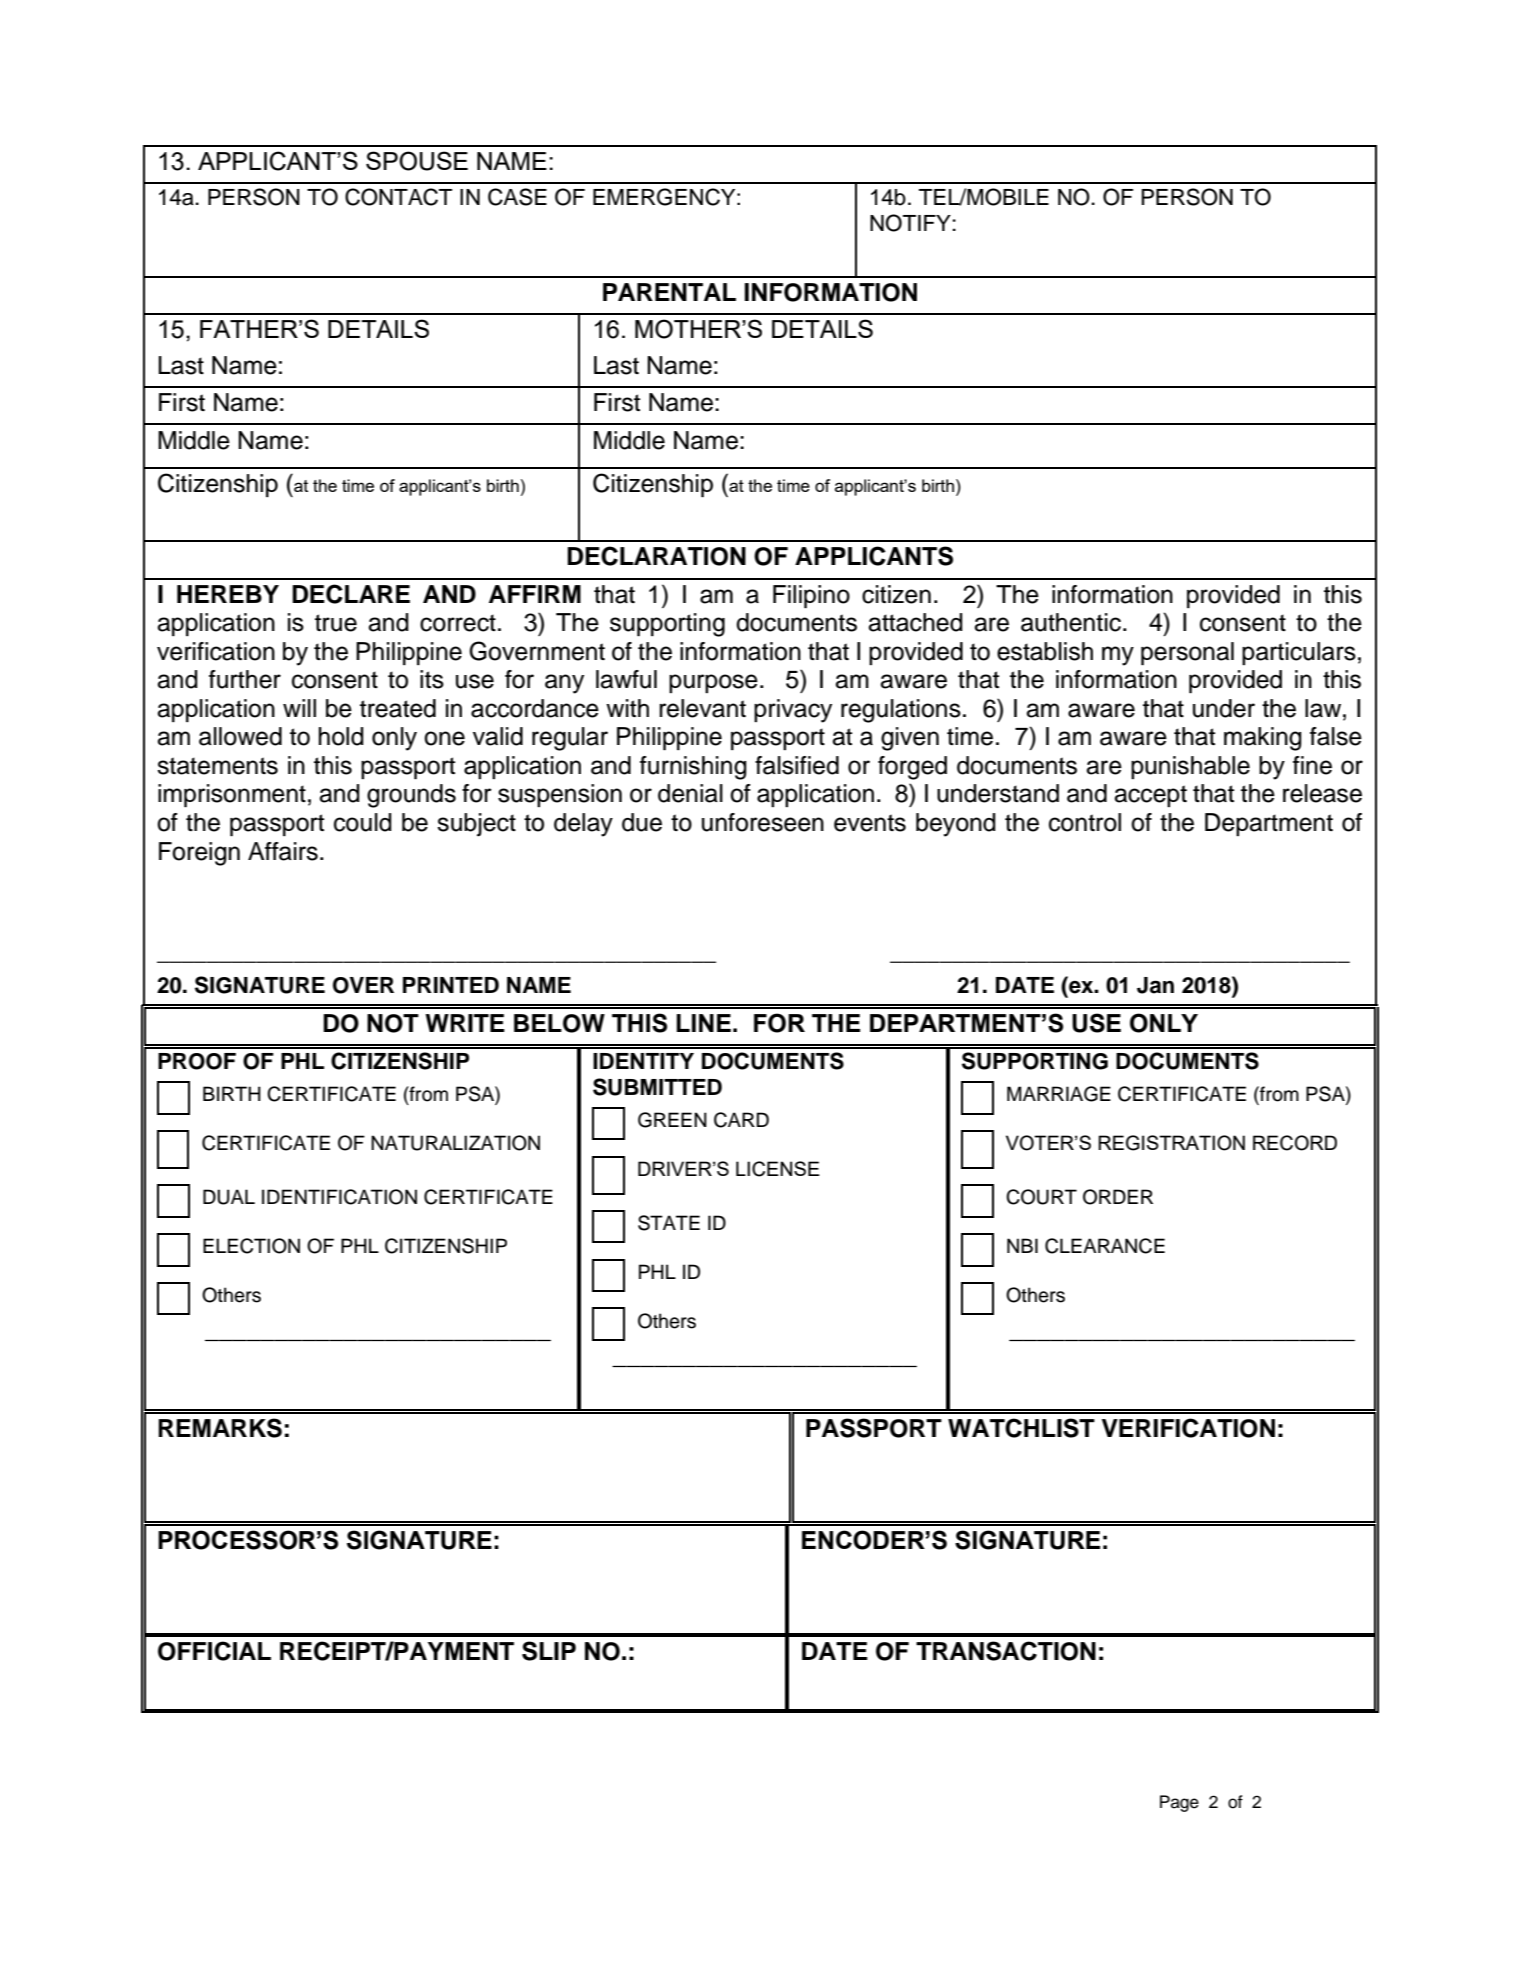  I want to click on CONTACT, so click(398, 197).
